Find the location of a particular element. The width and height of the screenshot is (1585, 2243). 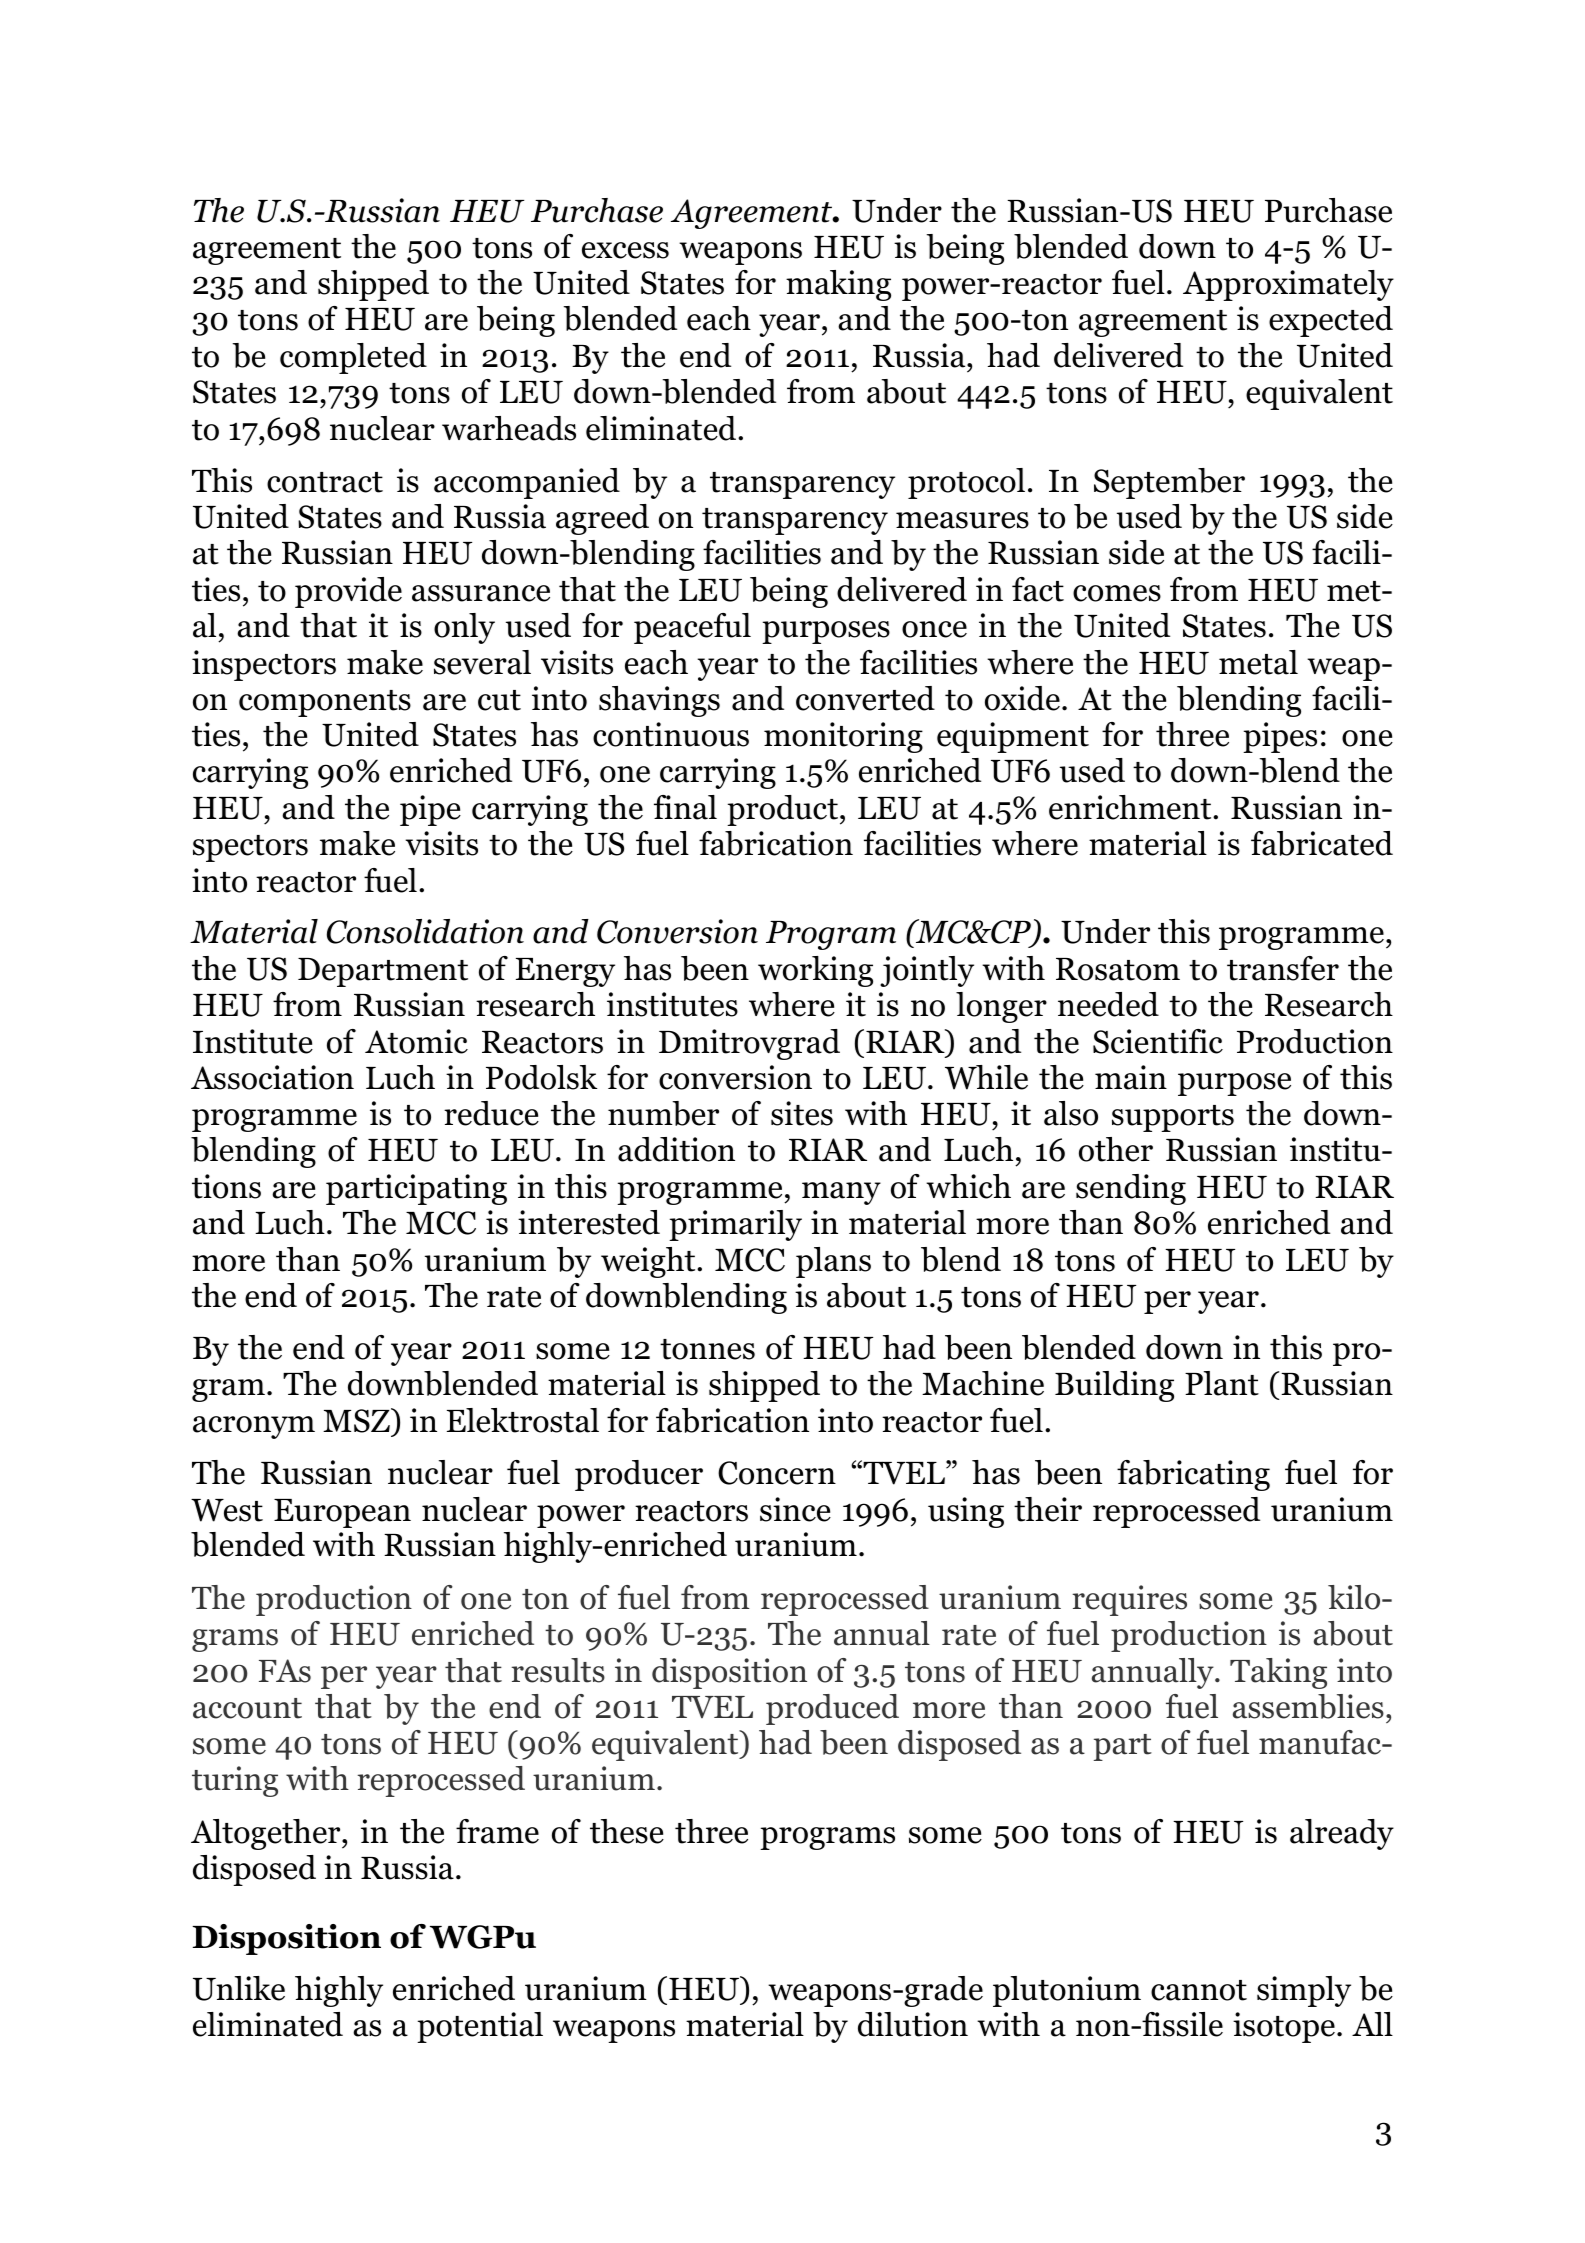

Unlike is located at coordinates (239, 1988).
